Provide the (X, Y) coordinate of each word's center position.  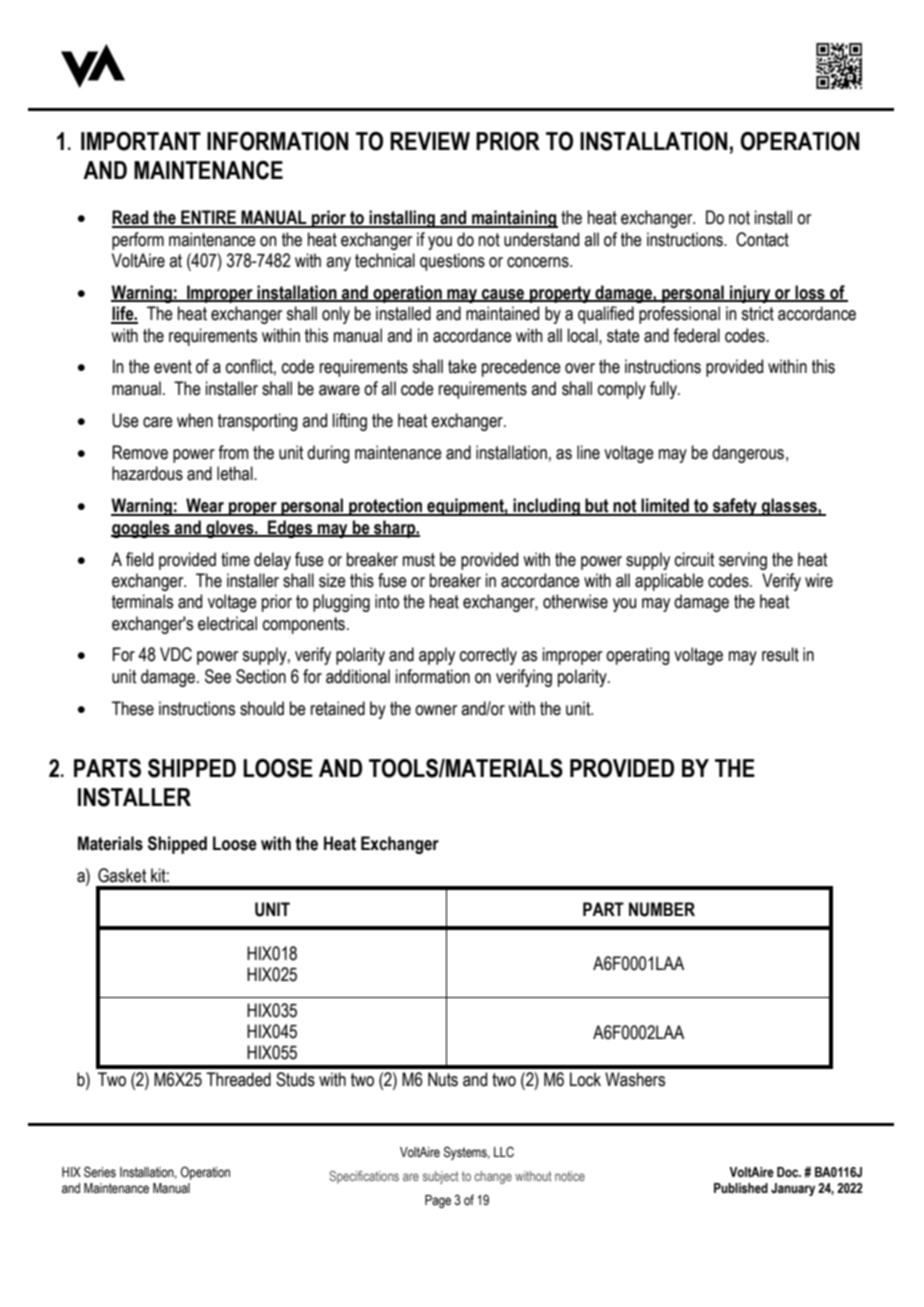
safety (735, 507)
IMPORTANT (141, 141)
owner (436, 710)
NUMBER (662, 909)
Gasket (122, 875)
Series (100, 1172)
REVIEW (430, 141)
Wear (205, 506)
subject (441, 1177)
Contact (762, 239)
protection (386, 507)
